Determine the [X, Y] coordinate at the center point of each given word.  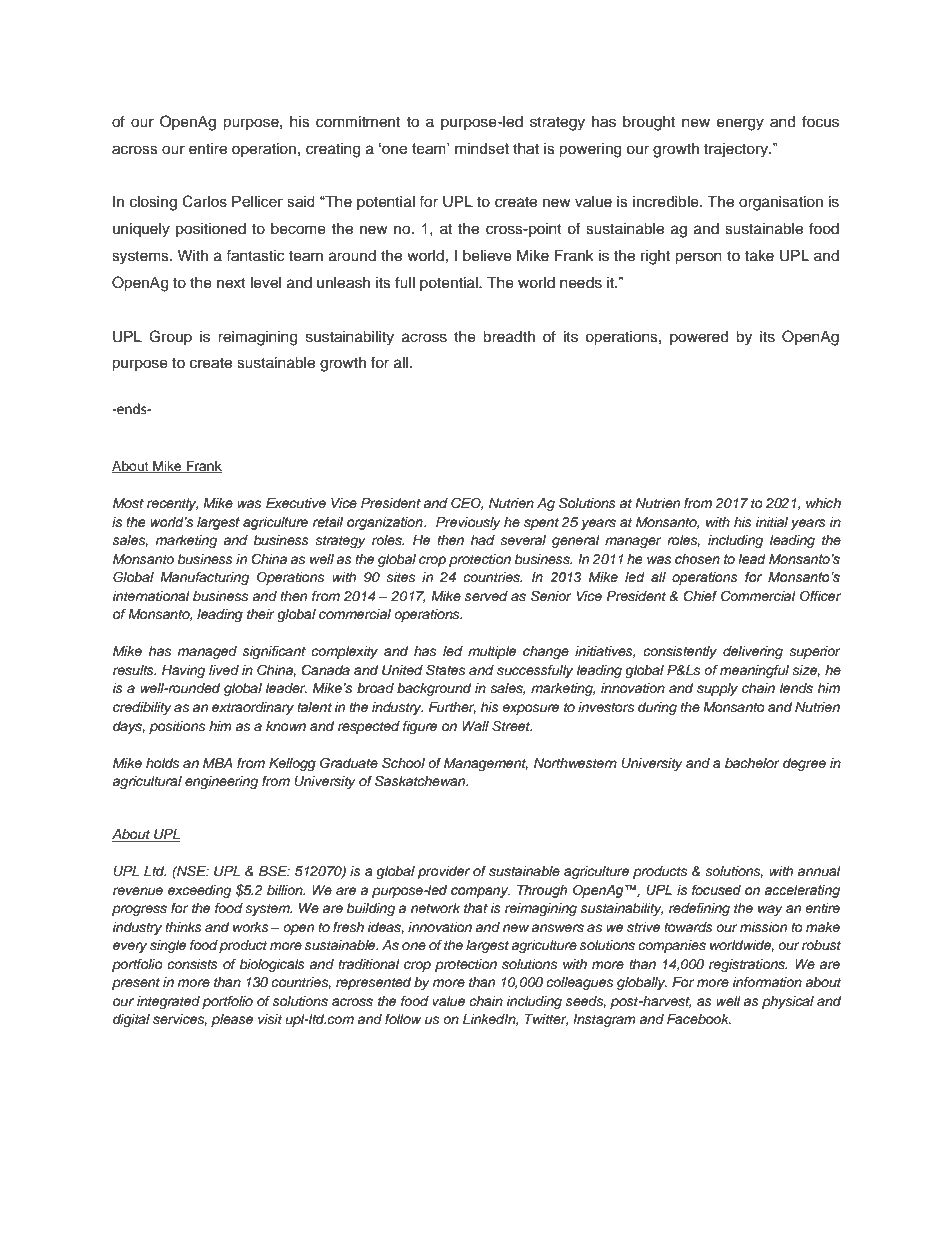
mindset [482, 148]
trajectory [737, 150]
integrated [168, 1002]
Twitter [546, 1020]
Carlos [204, 201]
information [767, 982]
